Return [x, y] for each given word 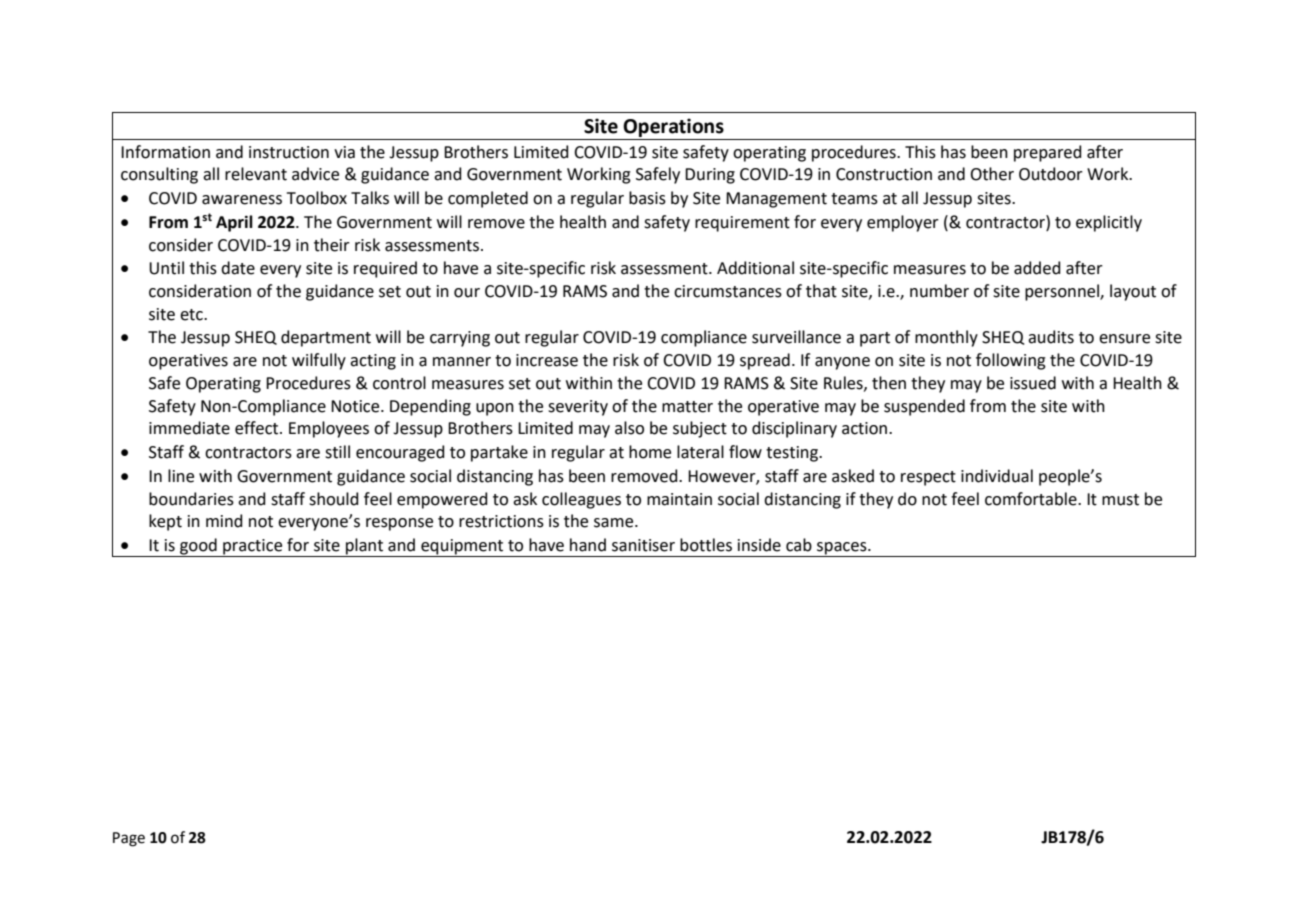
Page [129, 839]
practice [253, 548]
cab [799, 545]
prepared [1048, 153]
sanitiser [643, 545]
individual [997, 476]
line [181, 476]
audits [1051, 337]
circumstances [728, 291]
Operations [673, 127]
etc [192, 315]
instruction [289, 152]
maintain [679, 499]
